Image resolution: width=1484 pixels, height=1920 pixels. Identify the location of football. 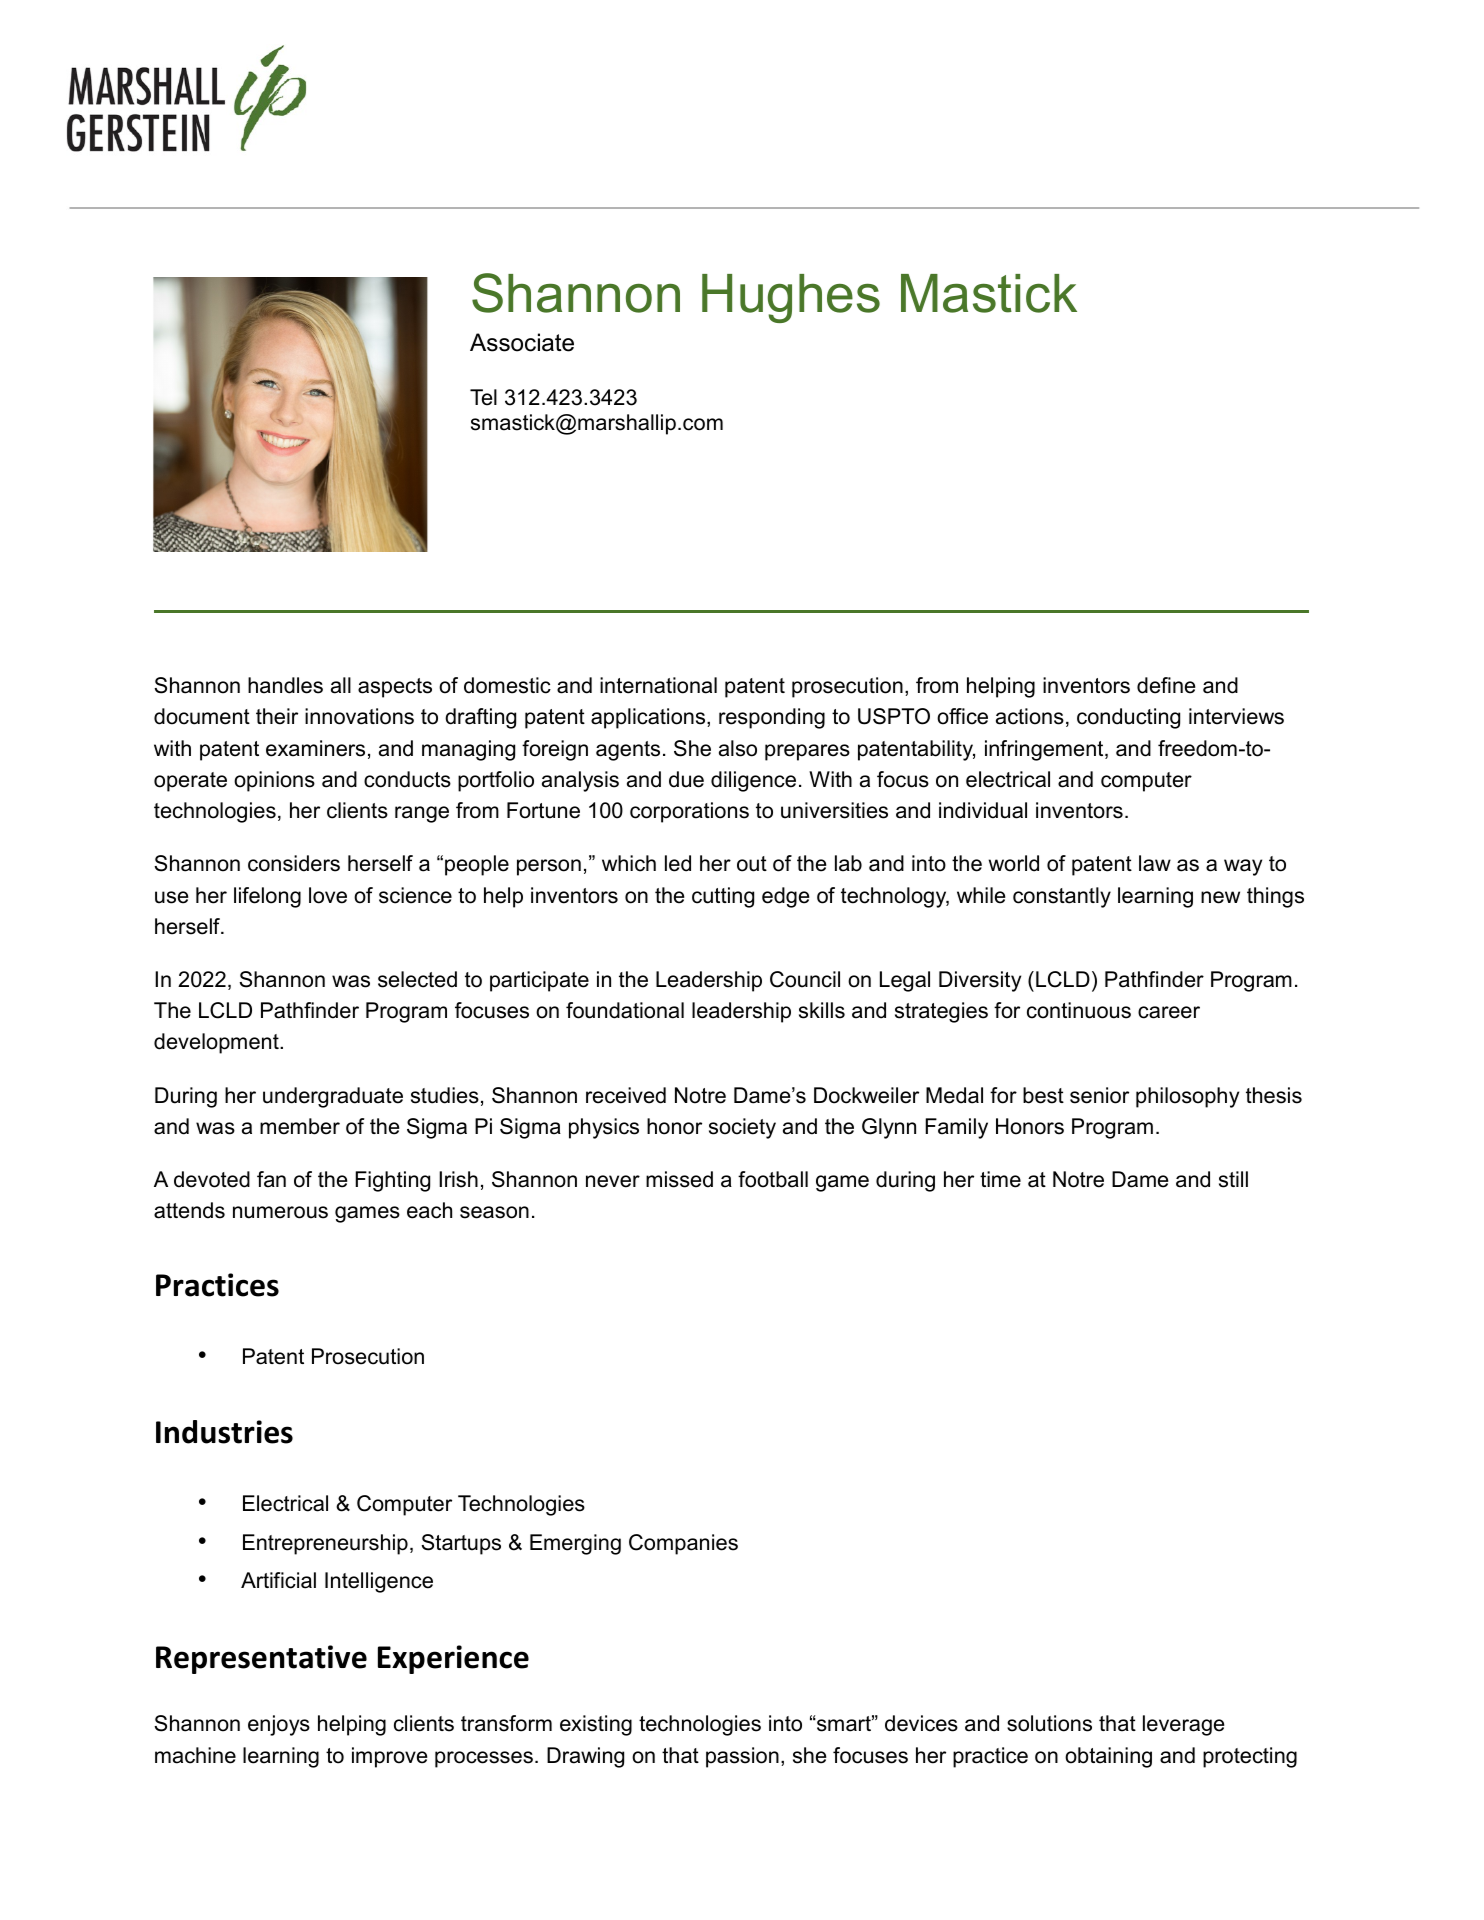
(773, 1179).
